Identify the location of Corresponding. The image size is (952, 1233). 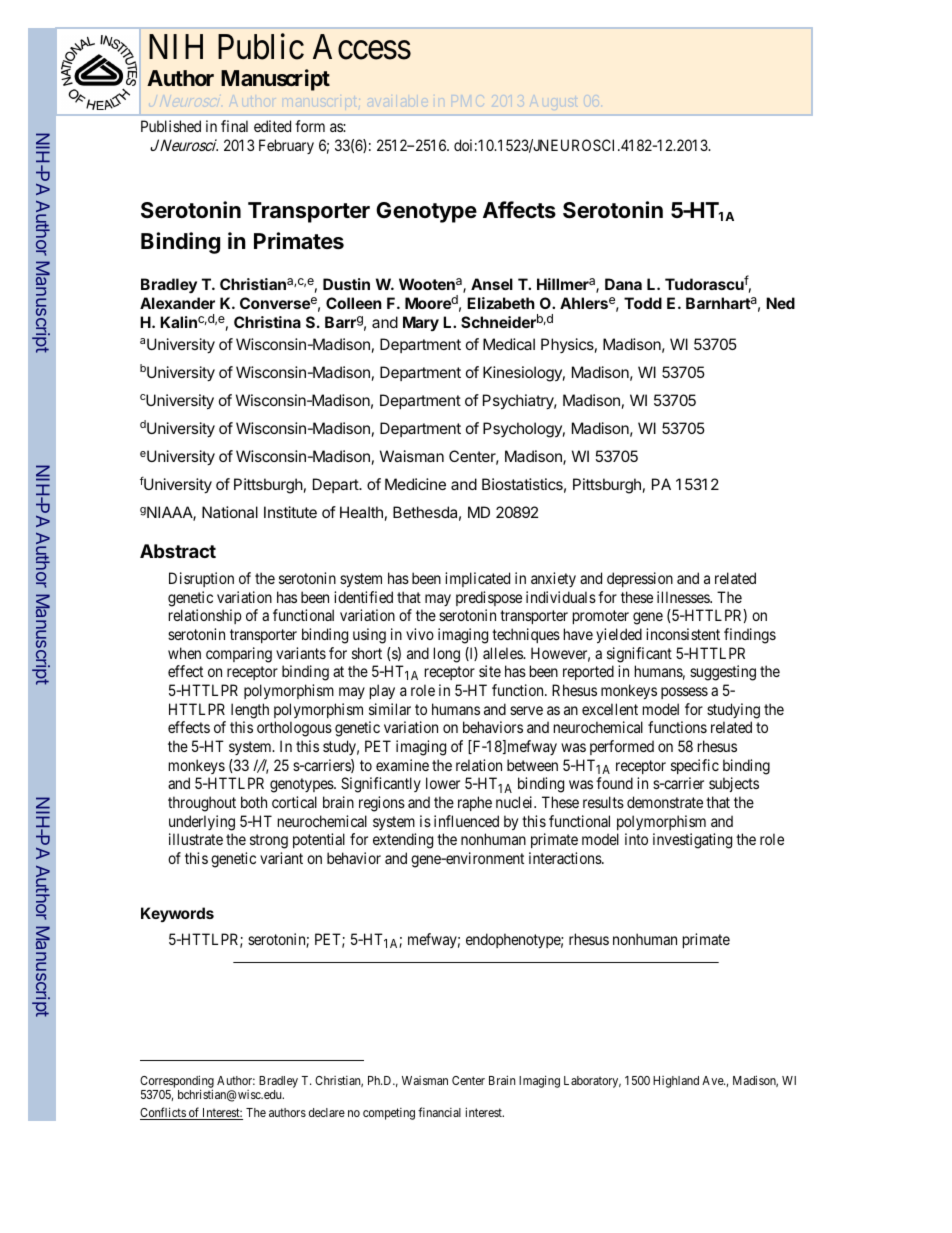
(177, 1083).
